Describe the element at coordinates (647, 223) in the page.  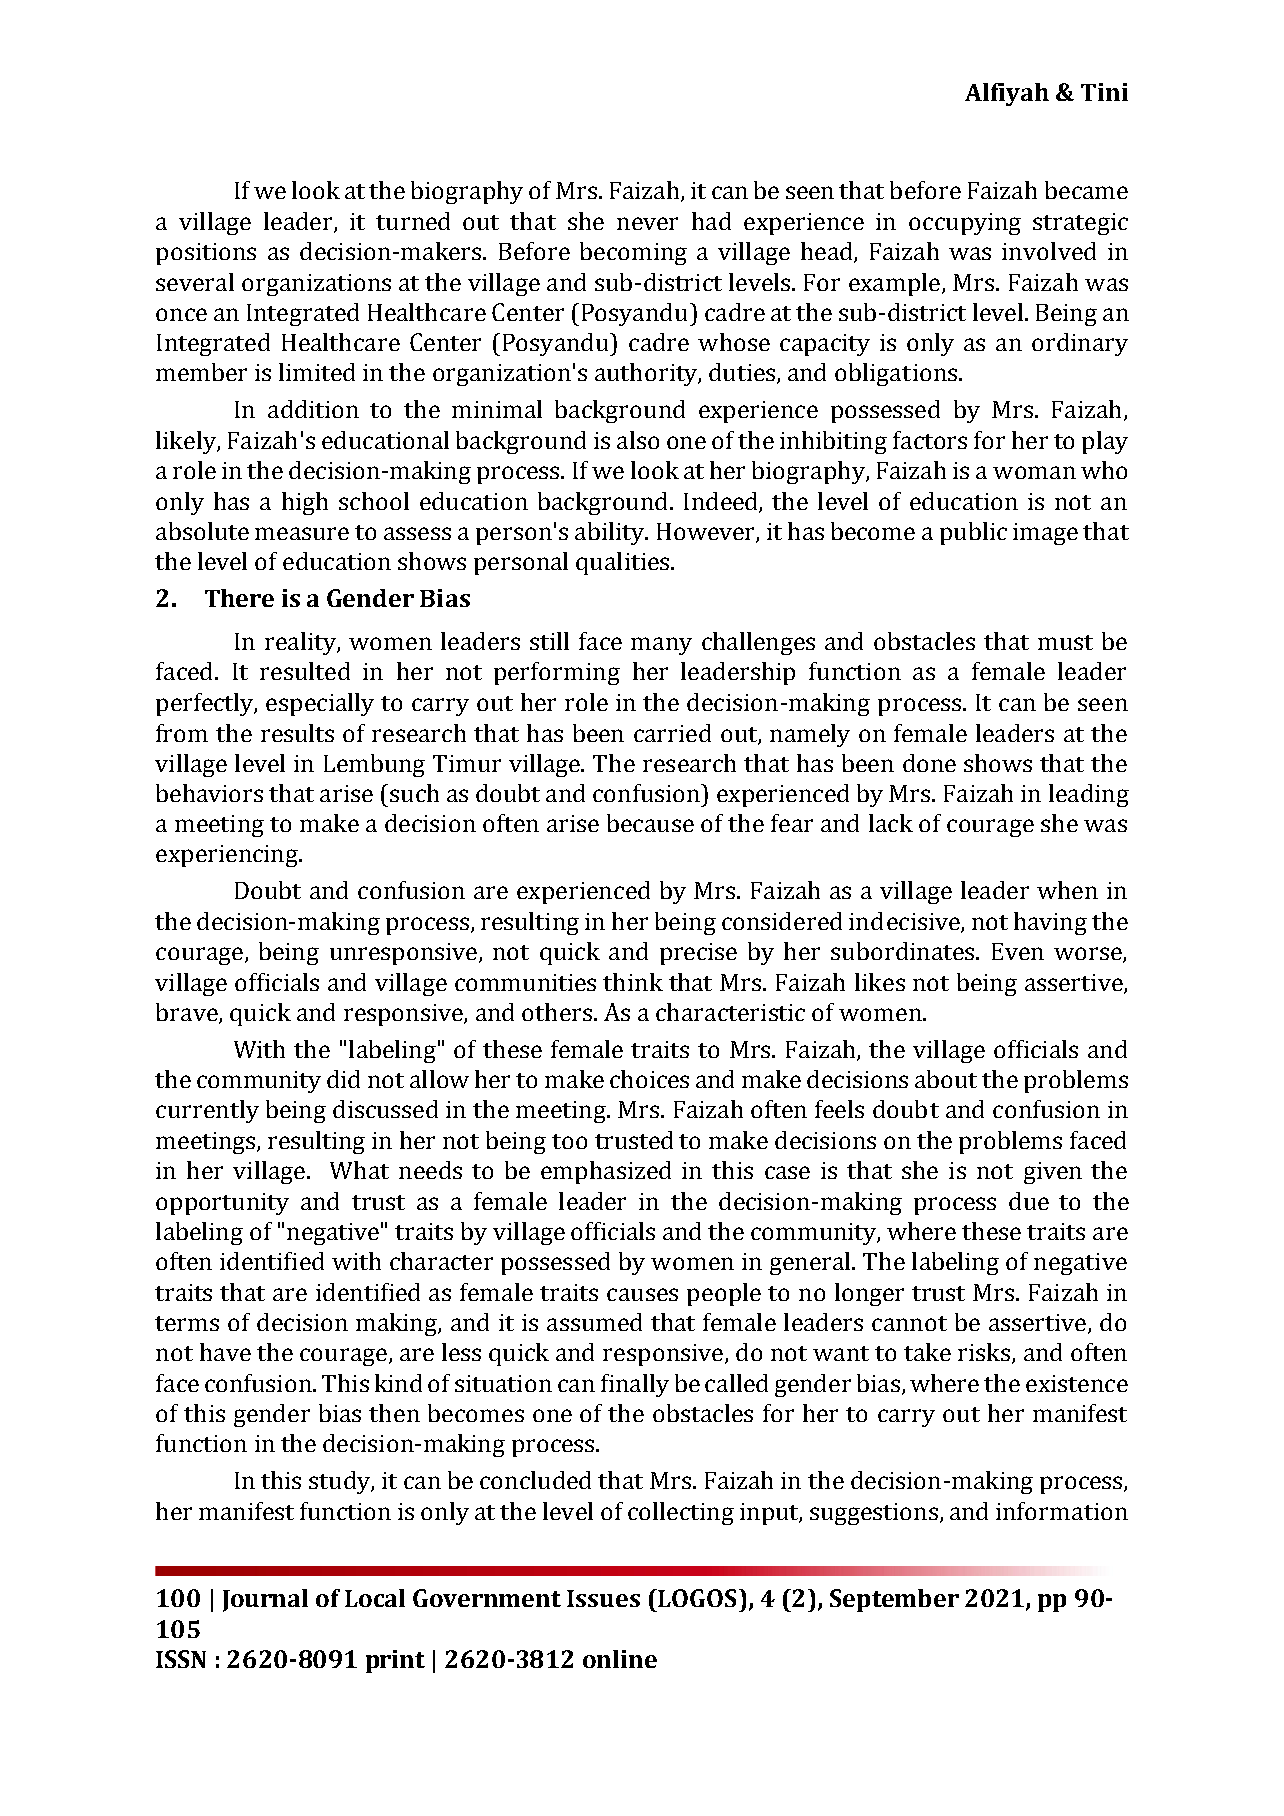
I see `never` at that location.
